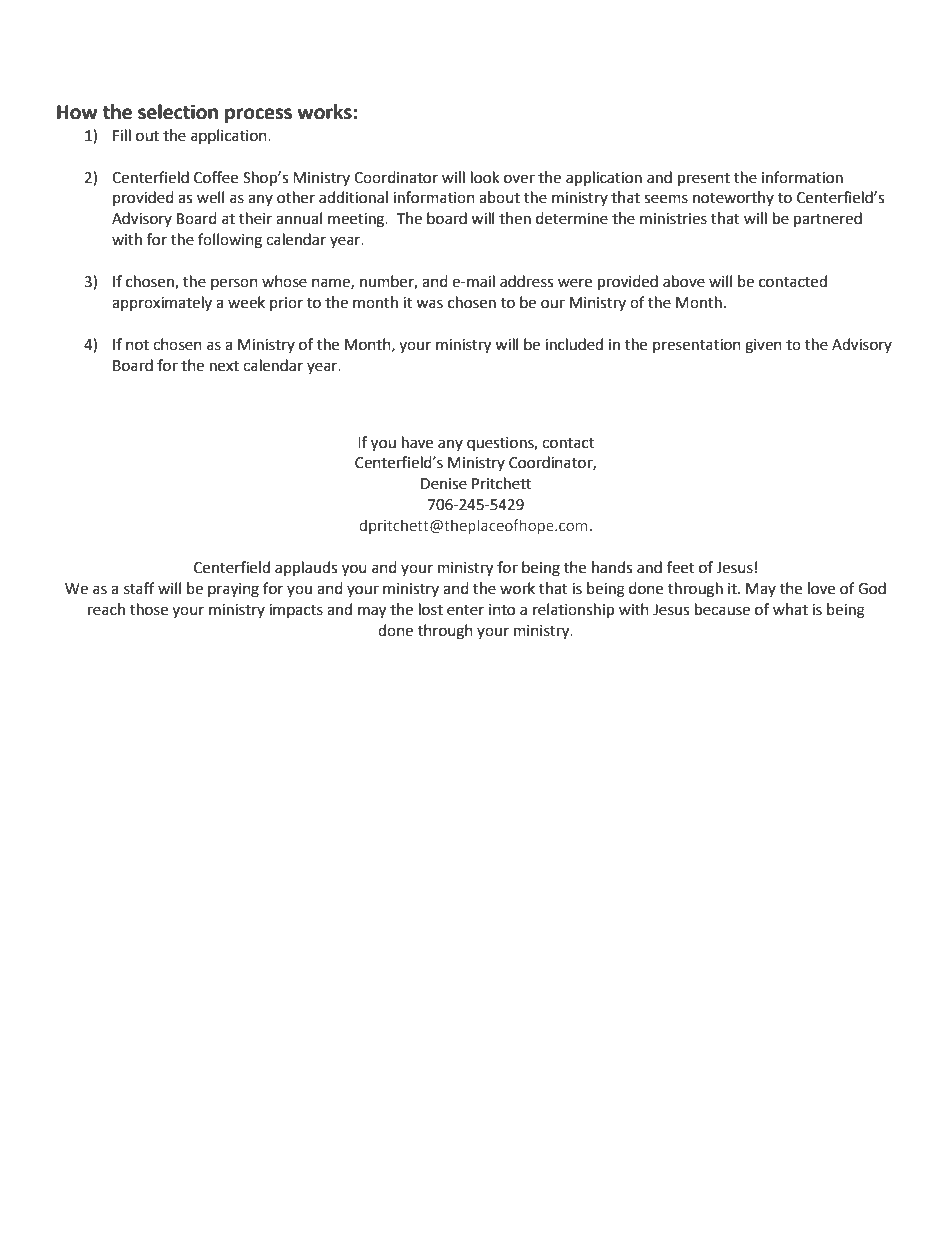 This screenshot has width=952, height=1233. I want to click on noteworthy, so click(733, 198).
